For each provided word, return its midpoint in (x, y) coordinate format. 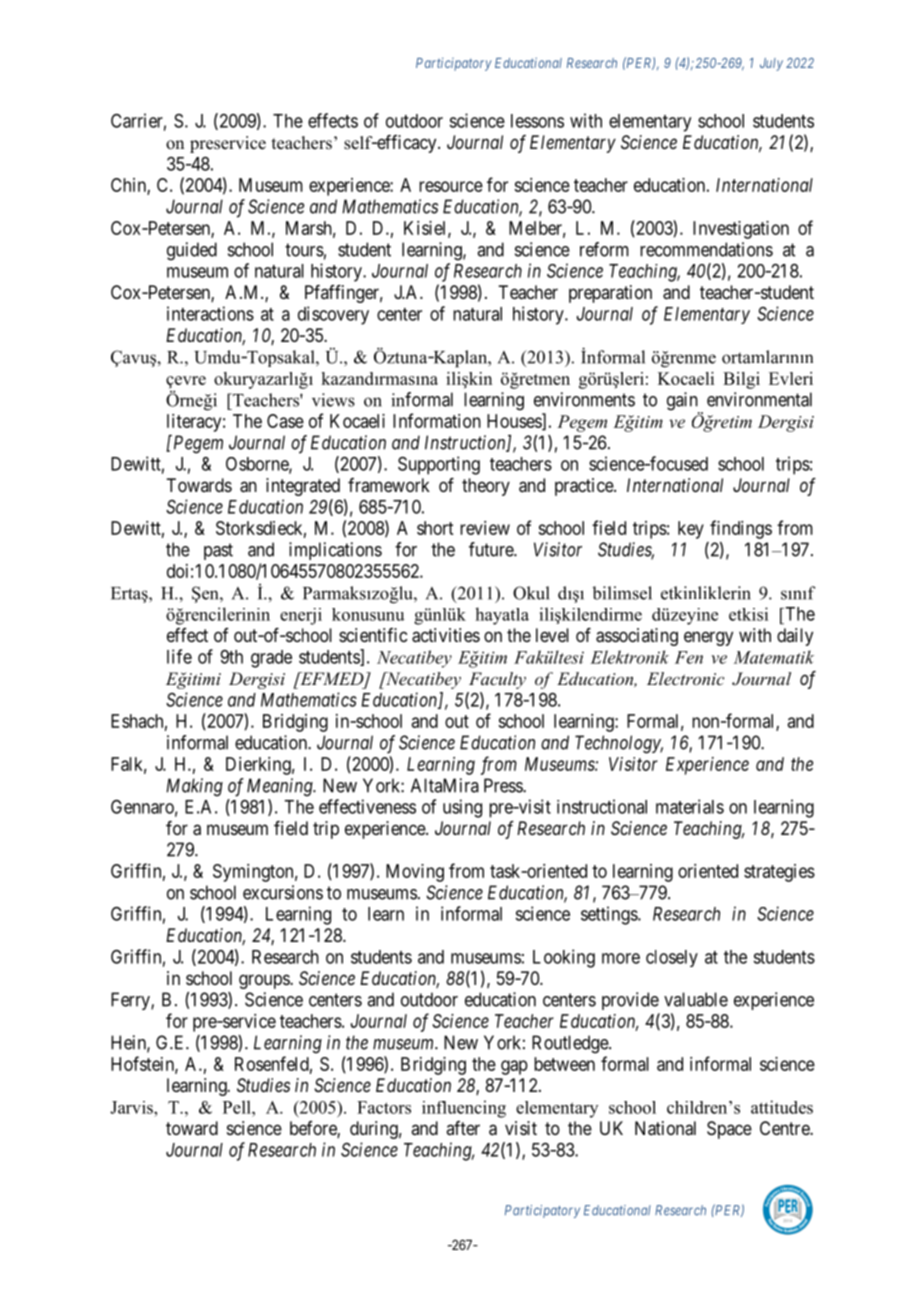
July (771, 64)
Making (194, 787)
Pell (238, 1107)
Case (285, 421)
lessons (537, 121)
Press (504, 785)
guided (192, 251)
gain (683, 402)
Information (437, 420)
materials (690, 806)
